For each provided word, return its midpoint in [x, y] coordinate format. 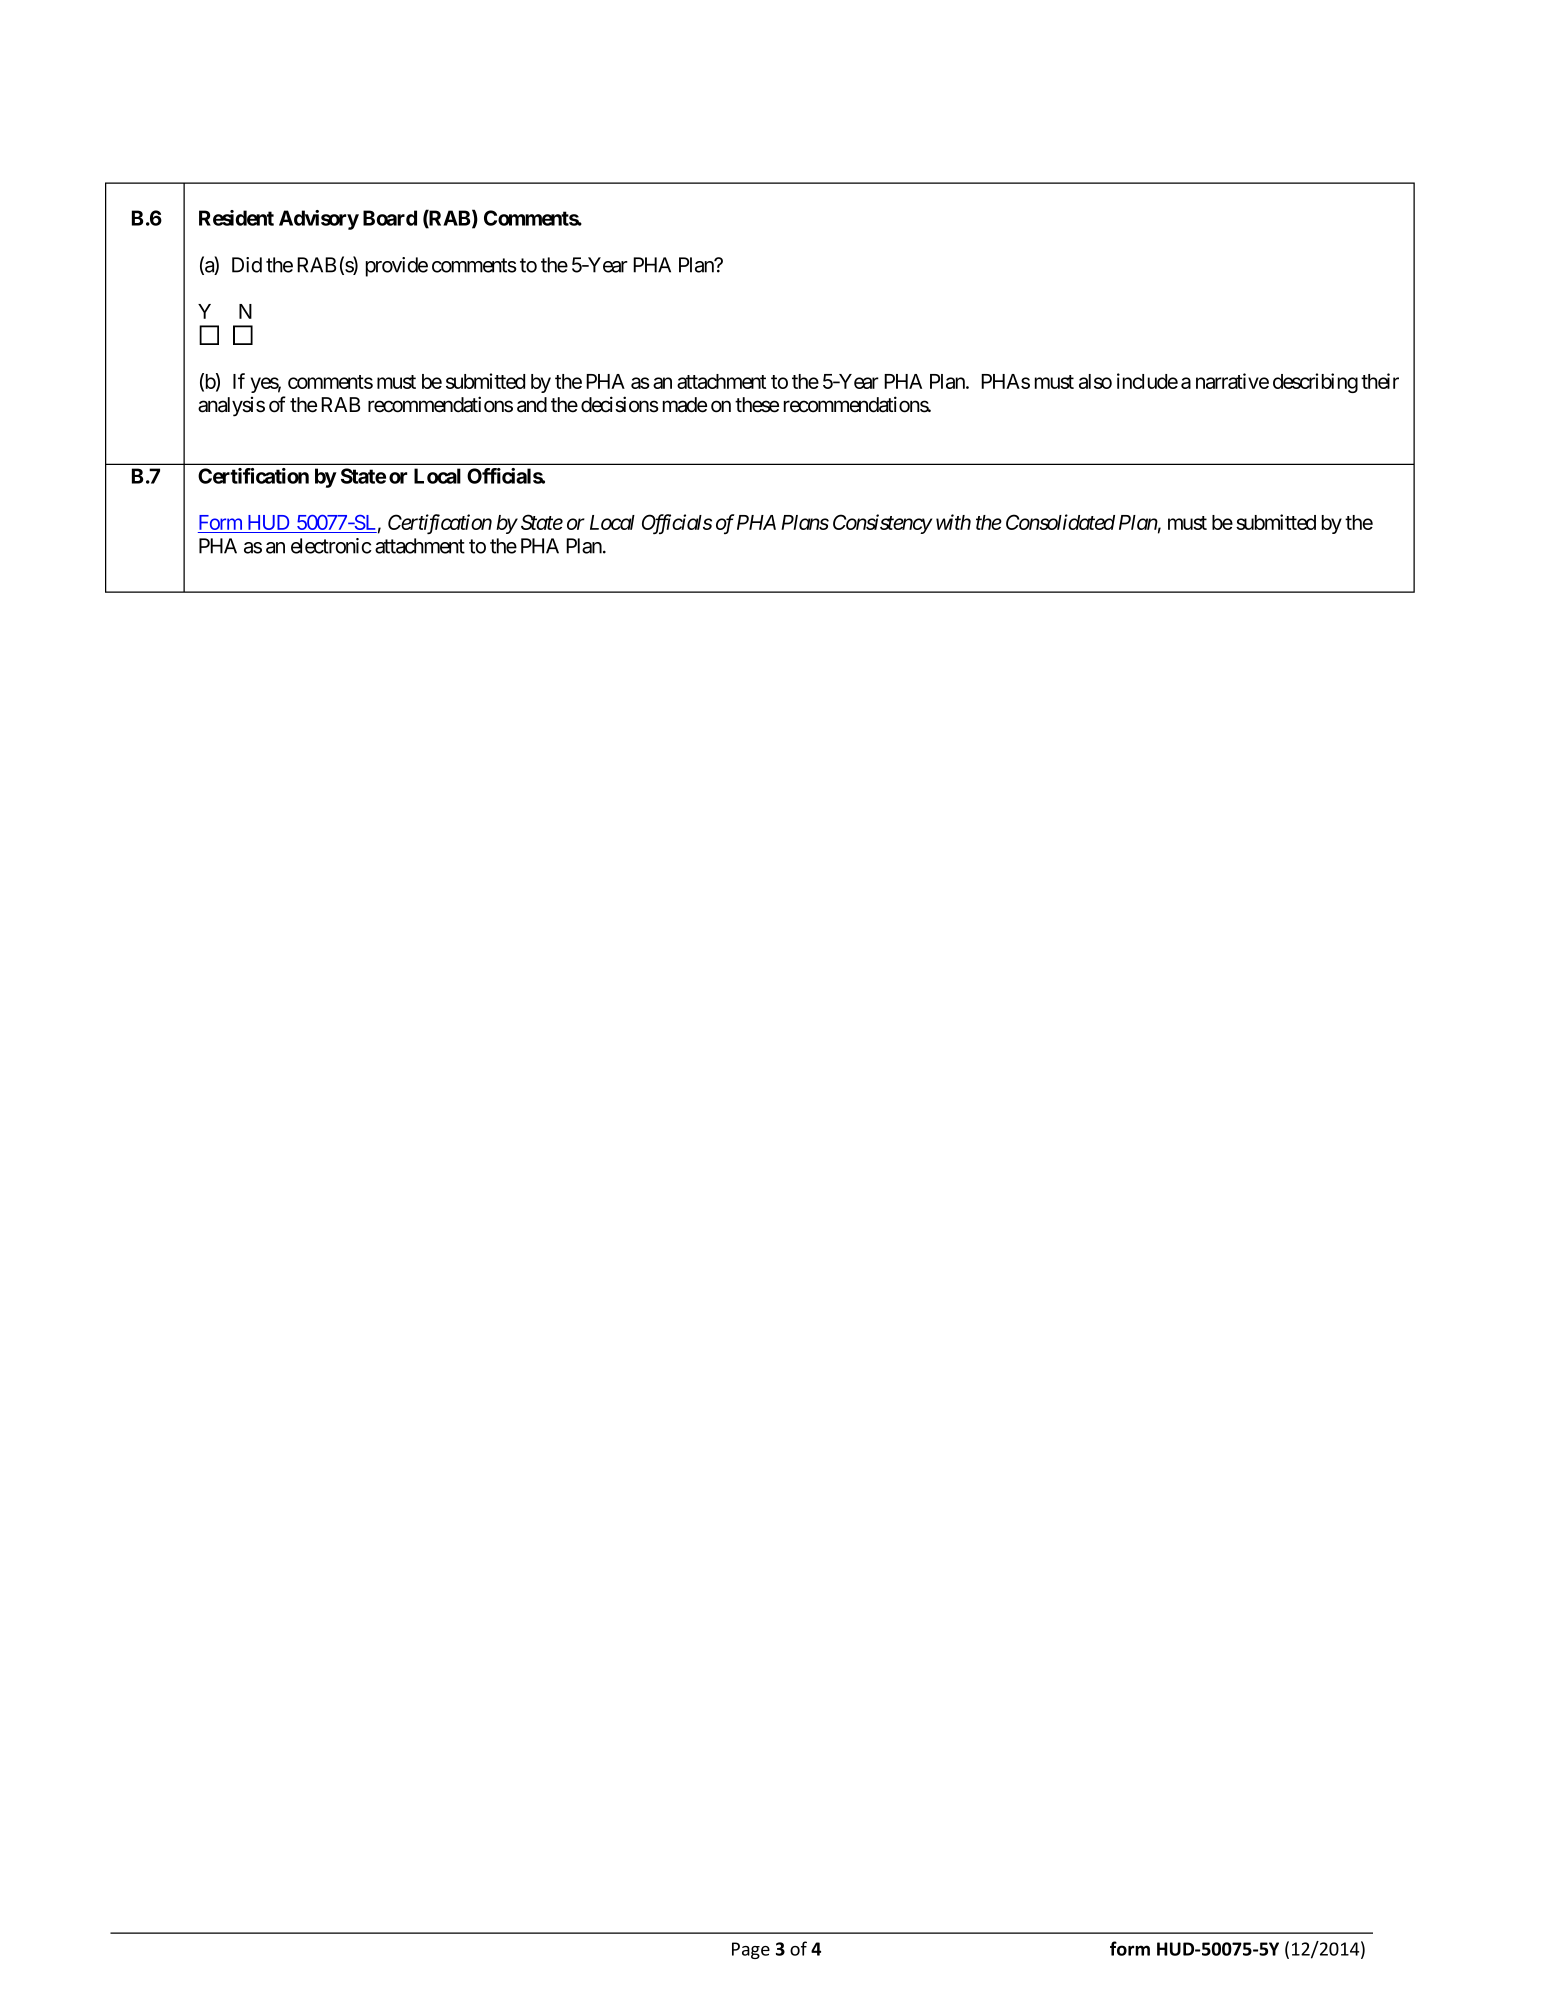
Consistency [882, 524]
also [1095, 381]
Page [751, 1950]
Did [247, 265]
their [1380, 381]
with [953, 522]
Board [390, 218]
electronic [331, 546]
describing [1315, 383]
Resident [236, 218]
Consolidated [1060, 522]
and [532, 405]
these [757, 405]
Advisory [319, 220]
